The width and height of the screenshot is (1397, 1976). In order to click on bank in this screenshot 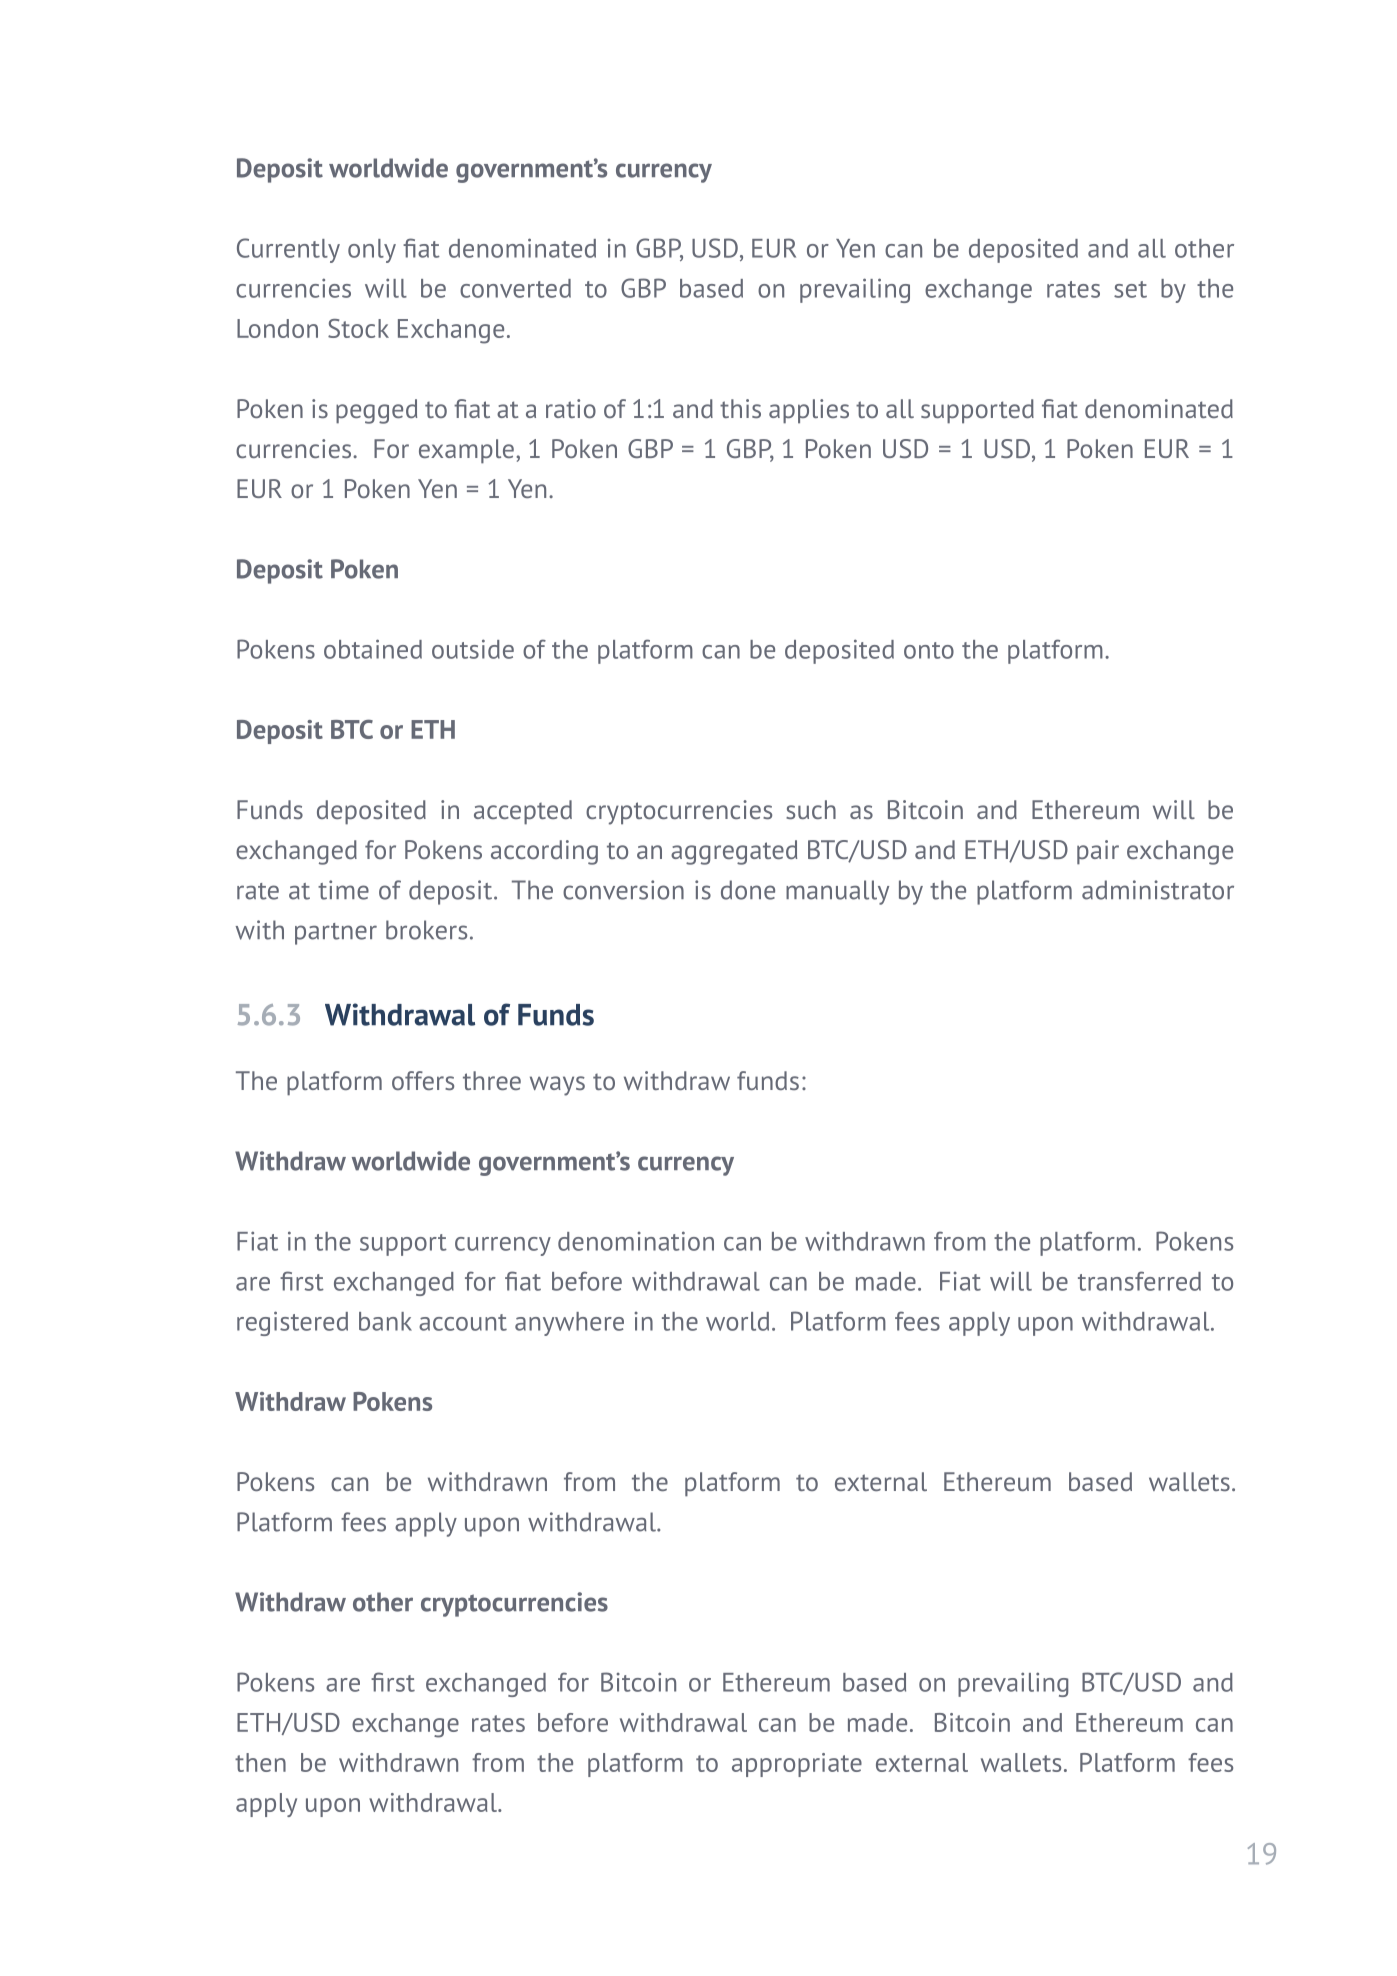, I will do `click(385, 1321)`.
